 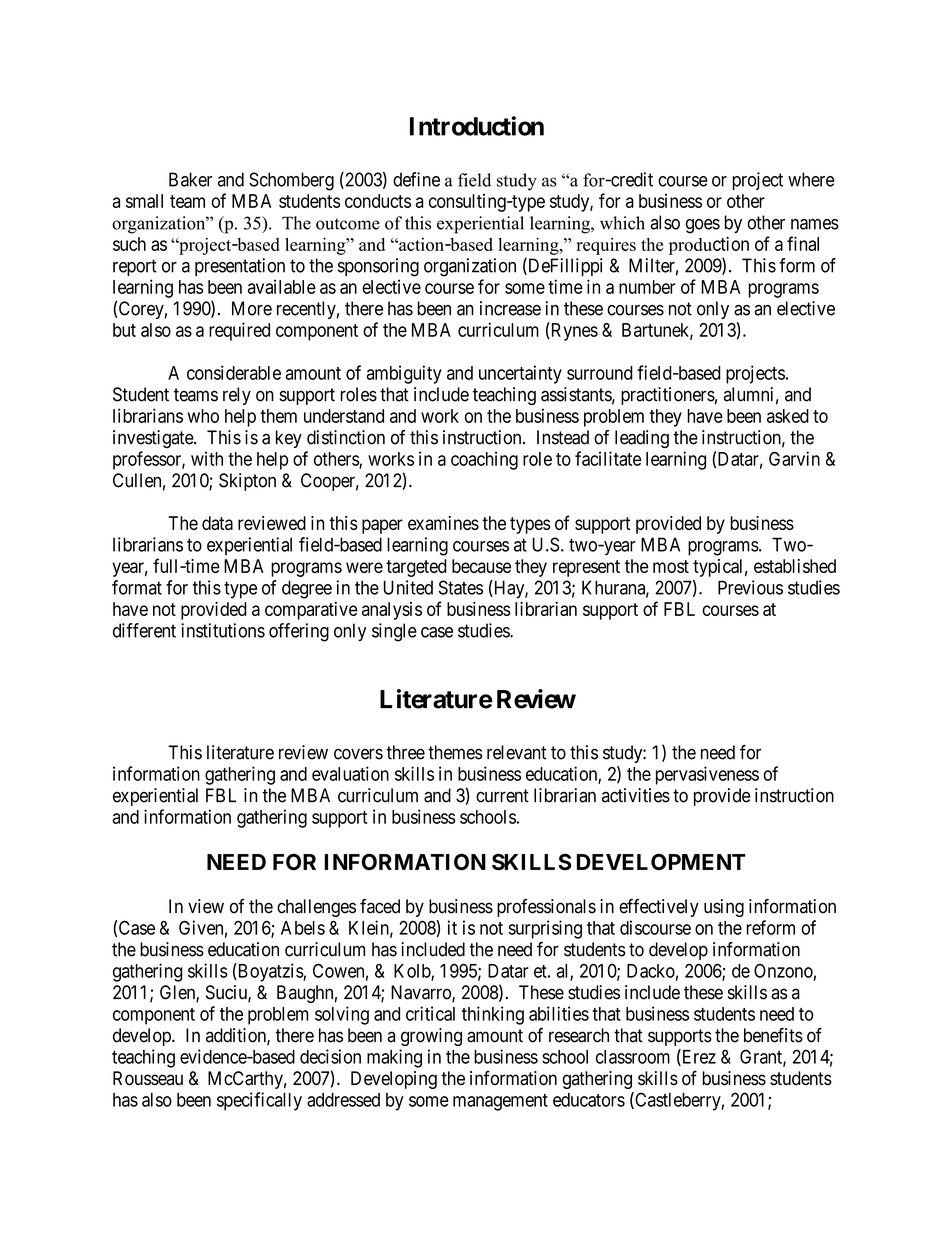 I want to click on States, so click(x=461, y=587).
